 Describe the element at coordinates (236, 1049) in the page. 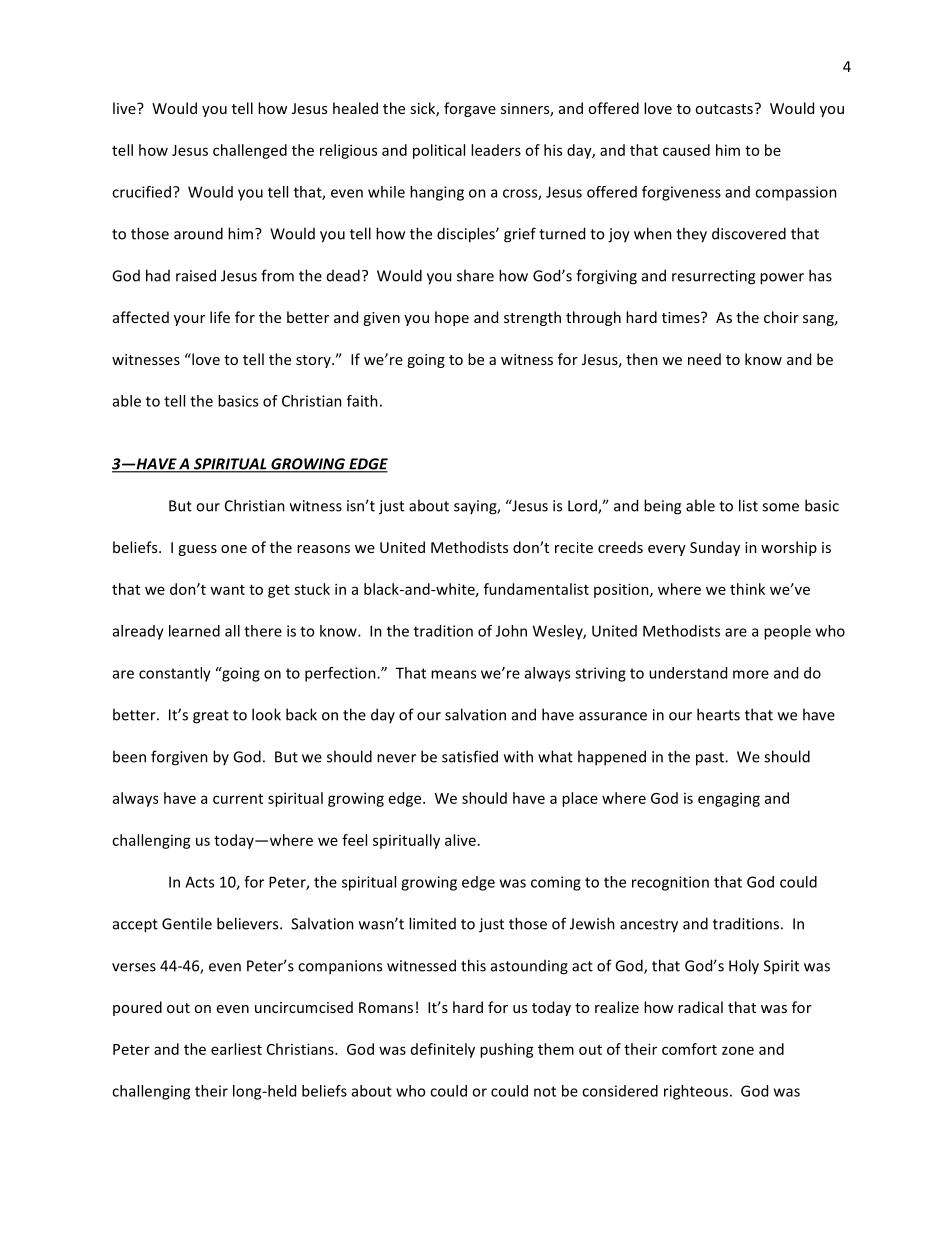

I see `earliest` at that location.
